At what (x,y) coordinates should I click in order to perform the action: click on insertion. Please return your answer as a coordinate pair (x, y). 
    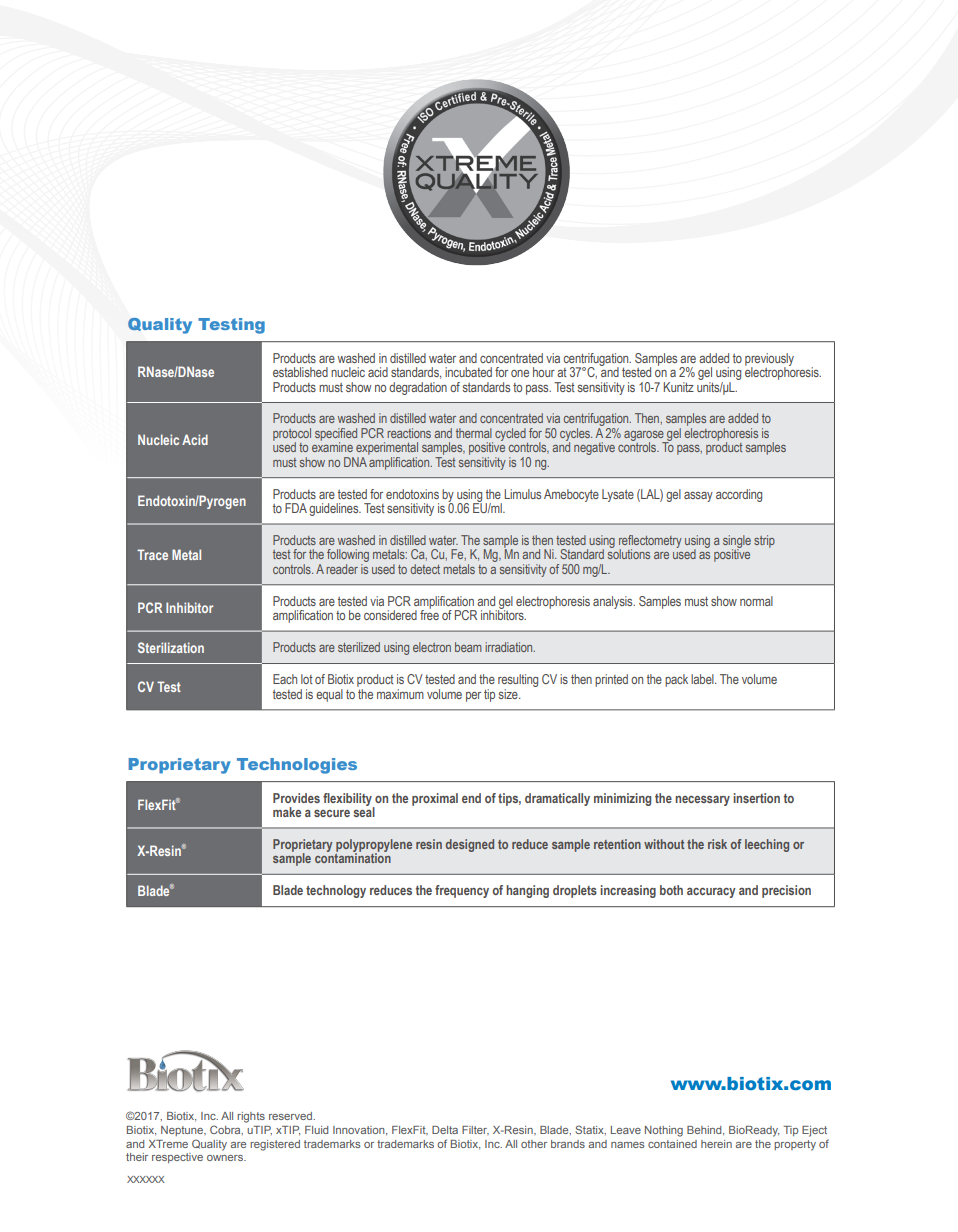
    Looking at the image, I should click on (756, 798).
